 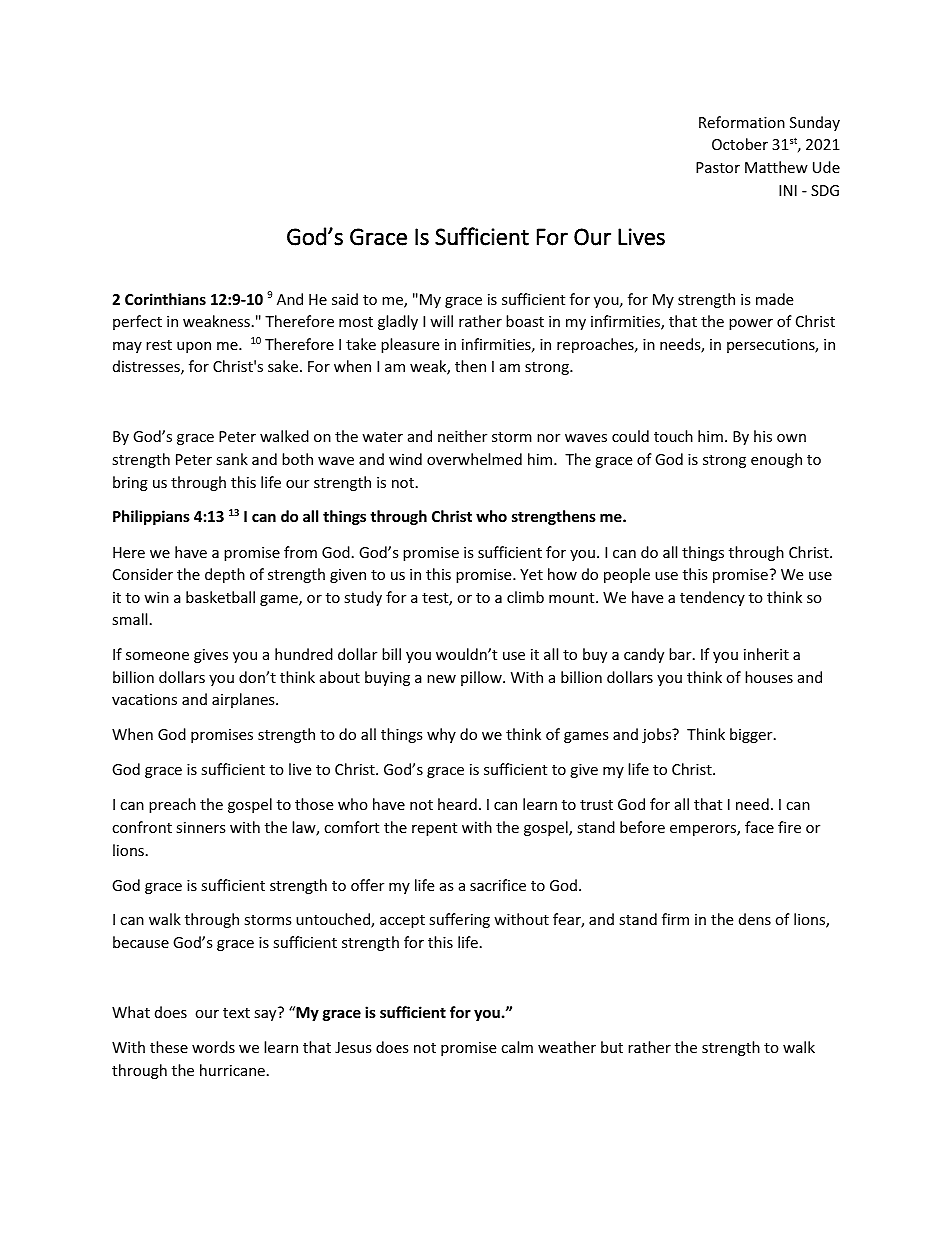 I want to click on October, so click(x=740, y=144).
